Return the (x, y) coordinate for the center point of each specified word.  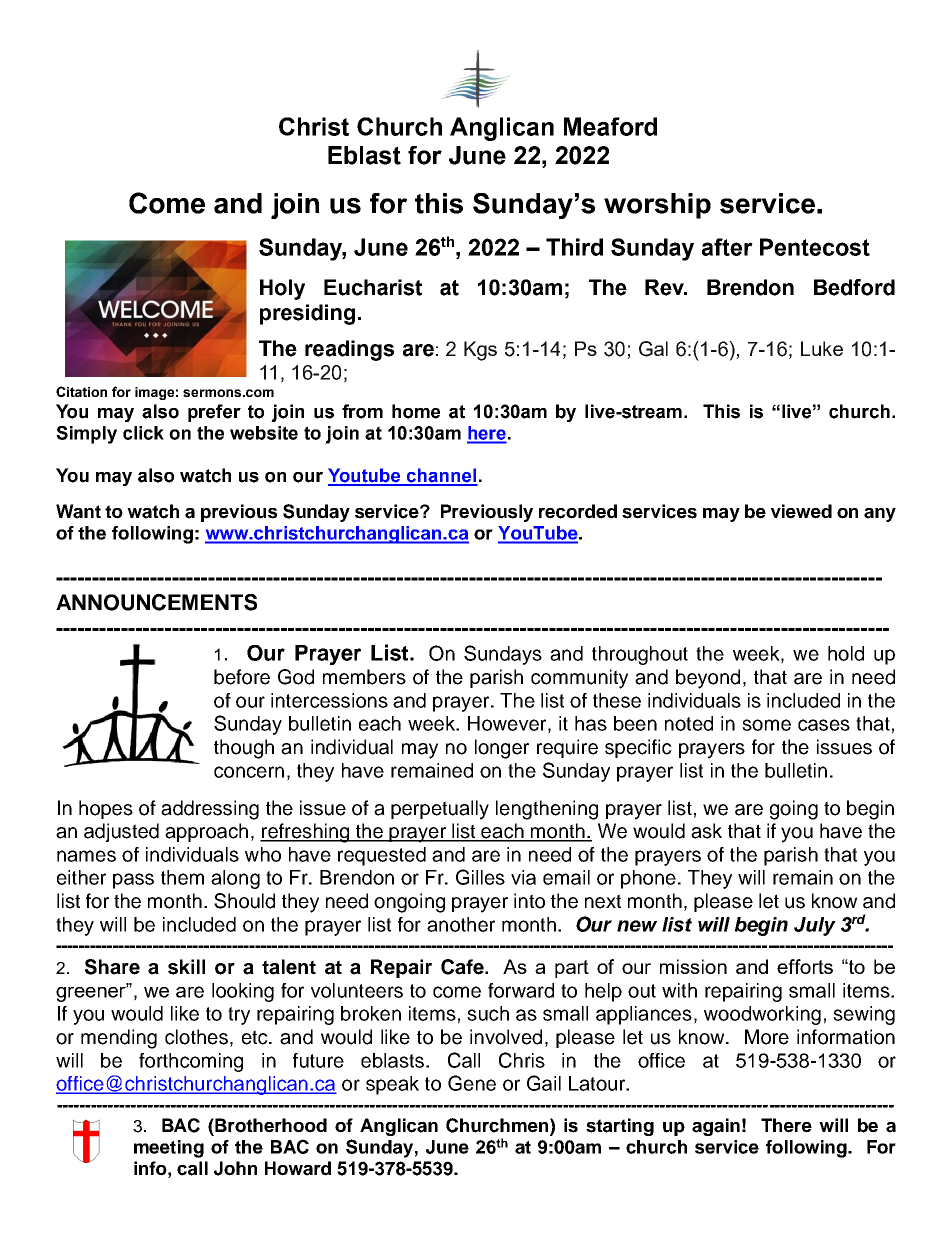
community (579, 679)
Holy (282, 289)
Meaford (610, 126)
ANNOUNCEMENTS (156, 602)
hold (846, 653)
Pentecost (815, 247)
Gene (472, 1083)
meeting (169, 1149)
